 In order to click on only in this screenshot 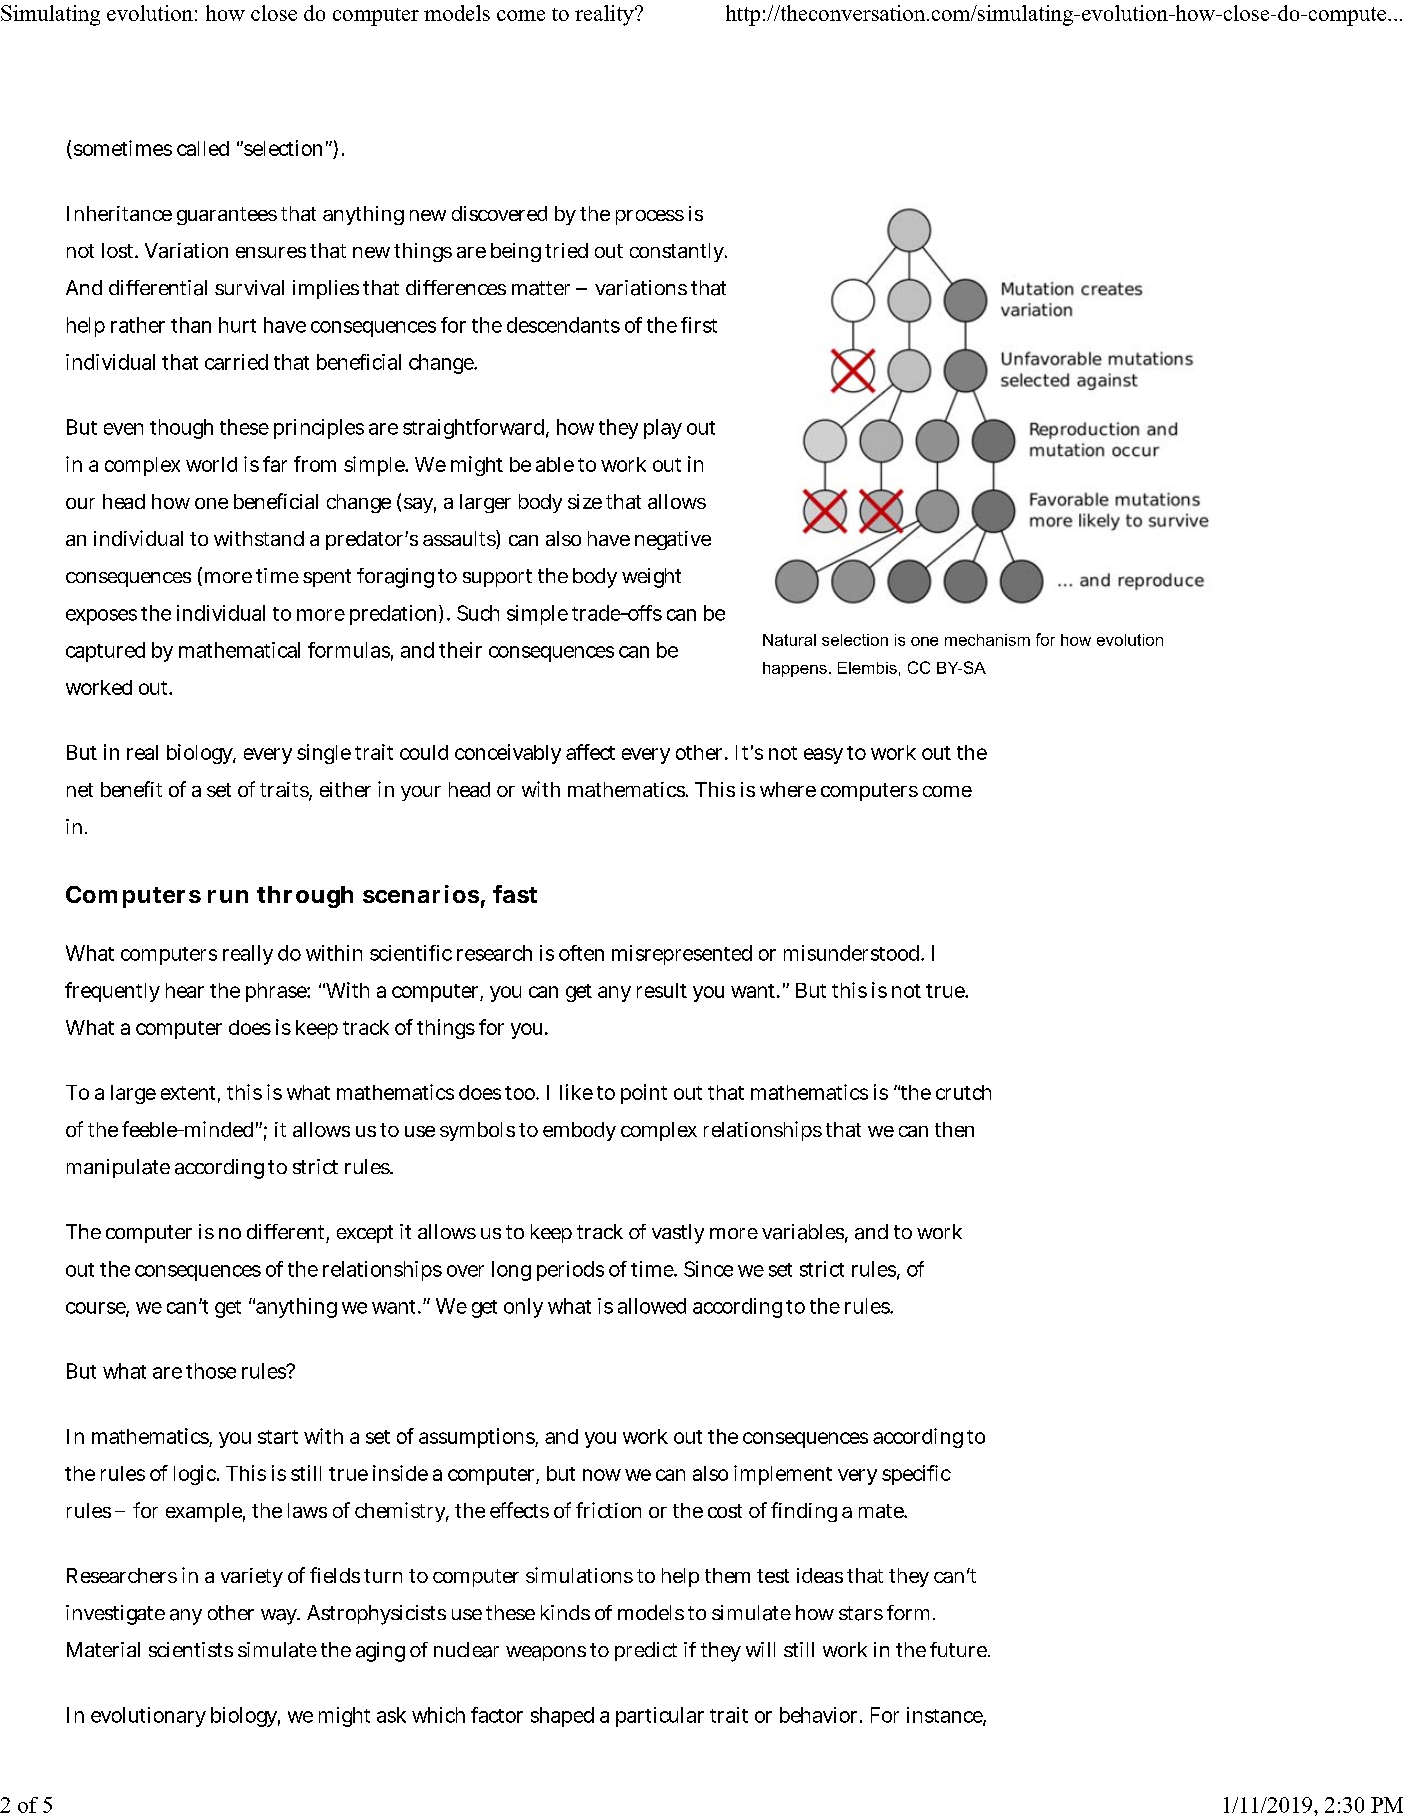, I will do `click(523, 1308)`.
